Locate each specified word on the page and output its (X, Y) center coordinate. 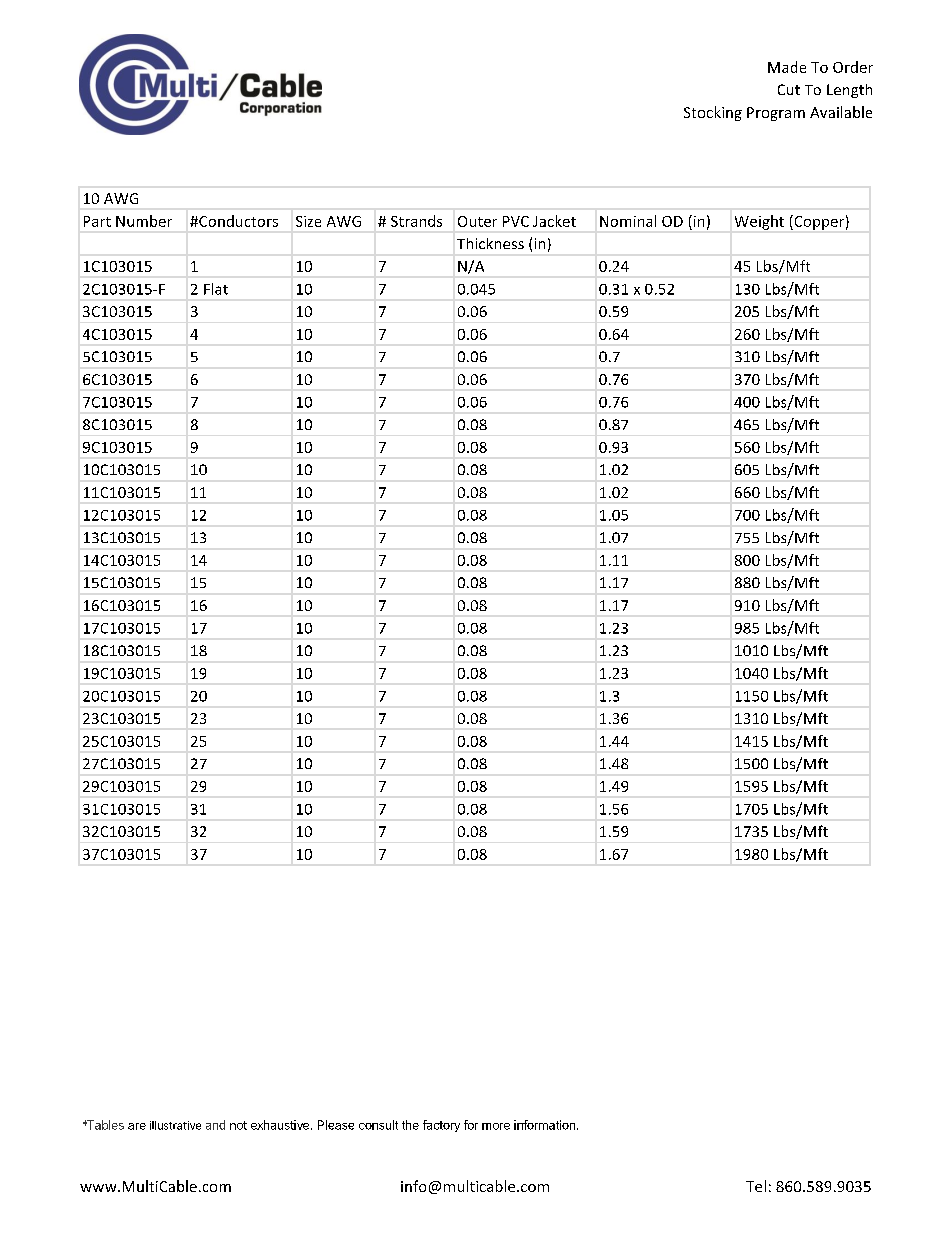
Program (776, 114)
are (137, 1126)
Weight (759, 222)
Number (144, 221)
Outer (477, 221)
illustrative (175, 1125)
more (496, 1126)
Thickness (490, 243)
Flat (216, 289)
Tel (756, 1186)
